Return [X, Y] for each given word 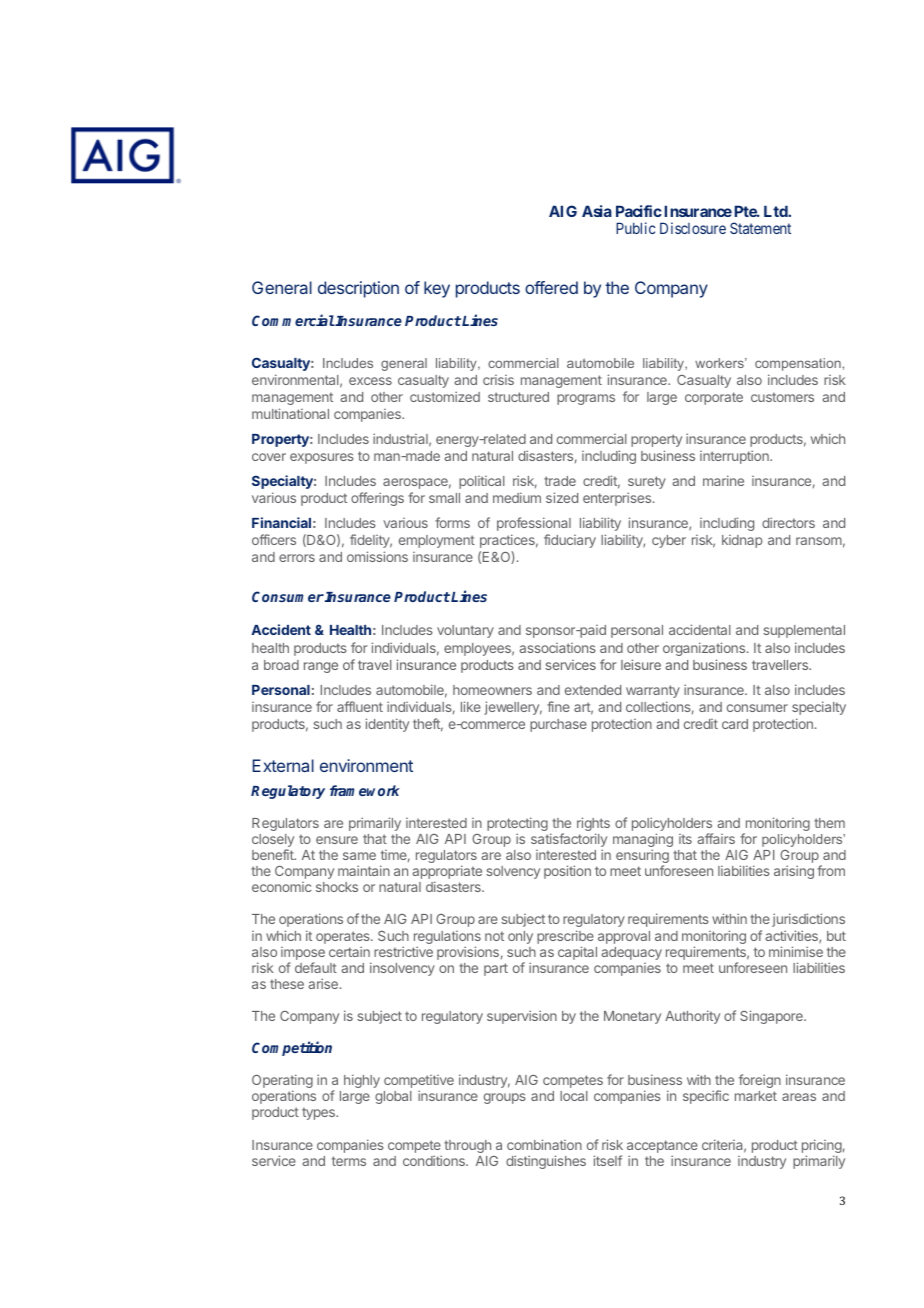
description [358, 289]
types [319, 1113]
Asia [597, 211]
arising [794, 872]
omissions [377, 556]
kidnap [742, 541]
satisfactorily [569, 841]
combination [544, 1144]
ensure [337, 840]
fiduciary [570, 541]
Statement [760, 228]
